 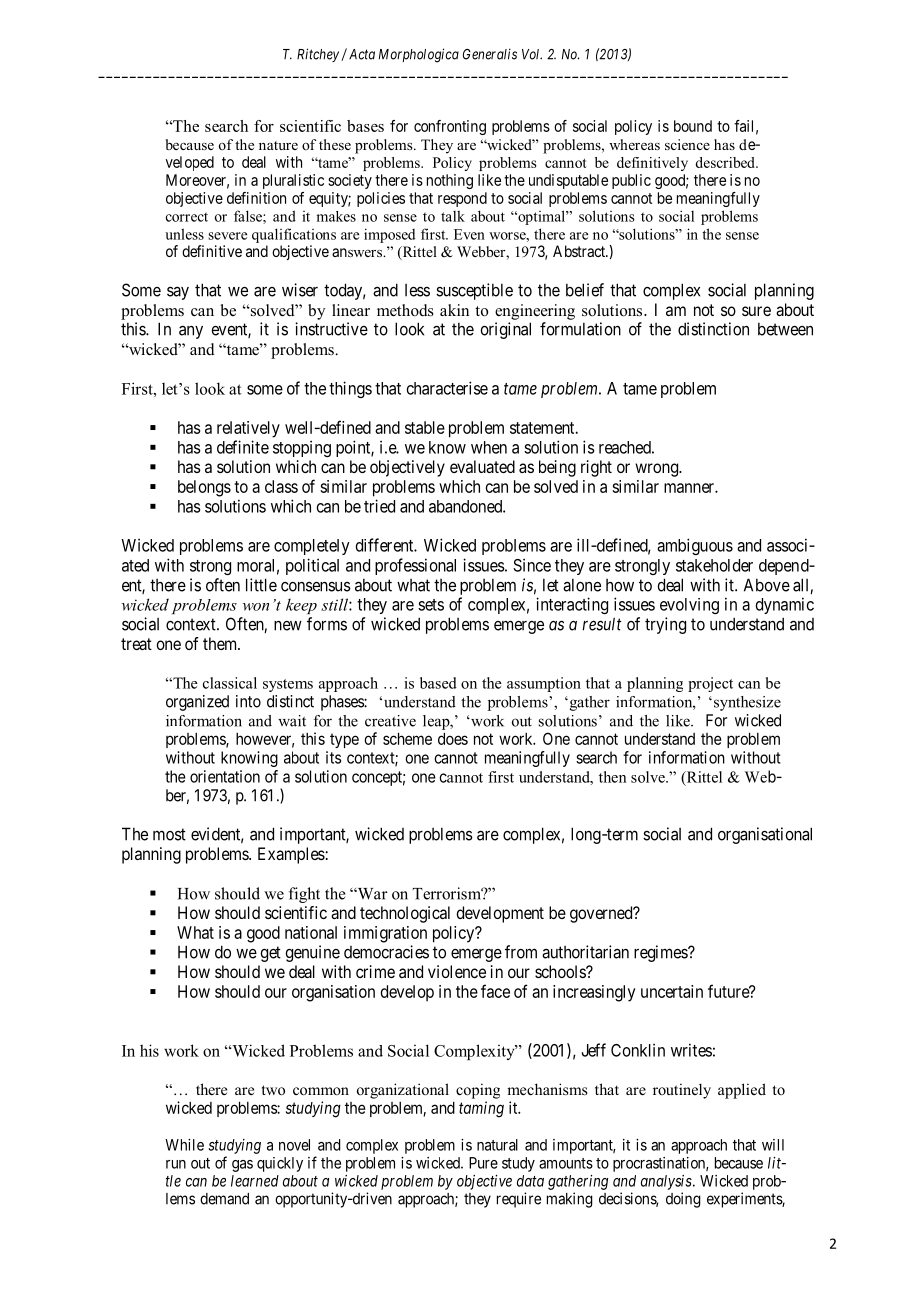 What do you see at coordinates (450, 127) in the page?
I see `confronting` at bounding box center [450, 127].
